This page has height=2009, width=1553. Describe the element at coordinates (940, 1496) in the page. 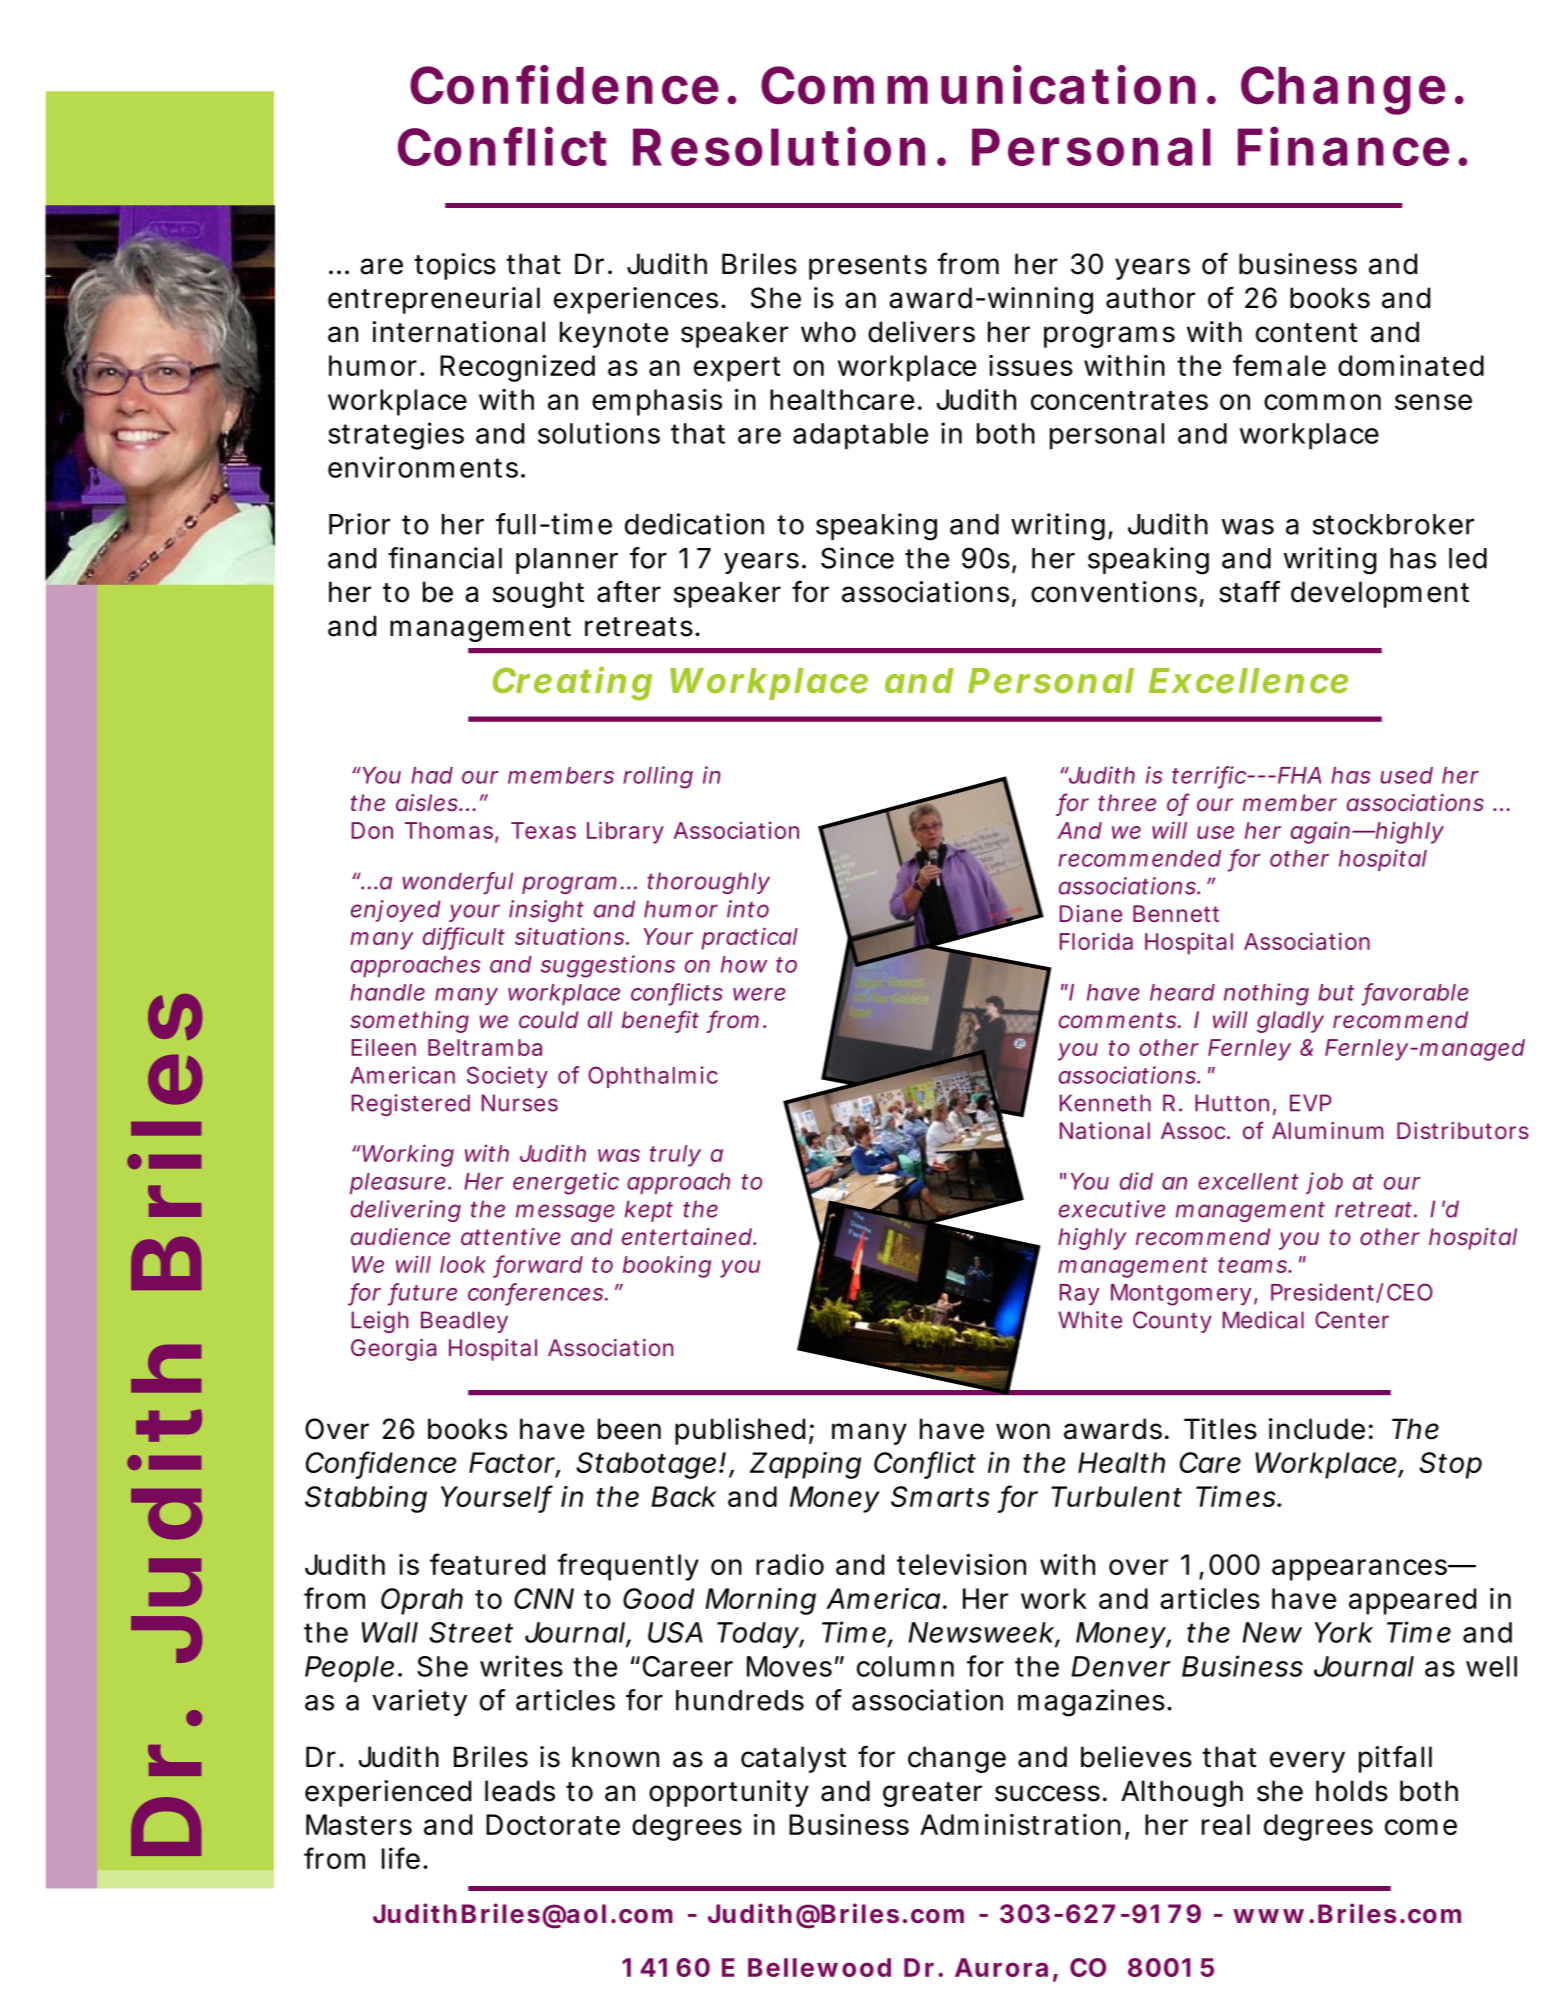

I see `Smarts` at that location.
